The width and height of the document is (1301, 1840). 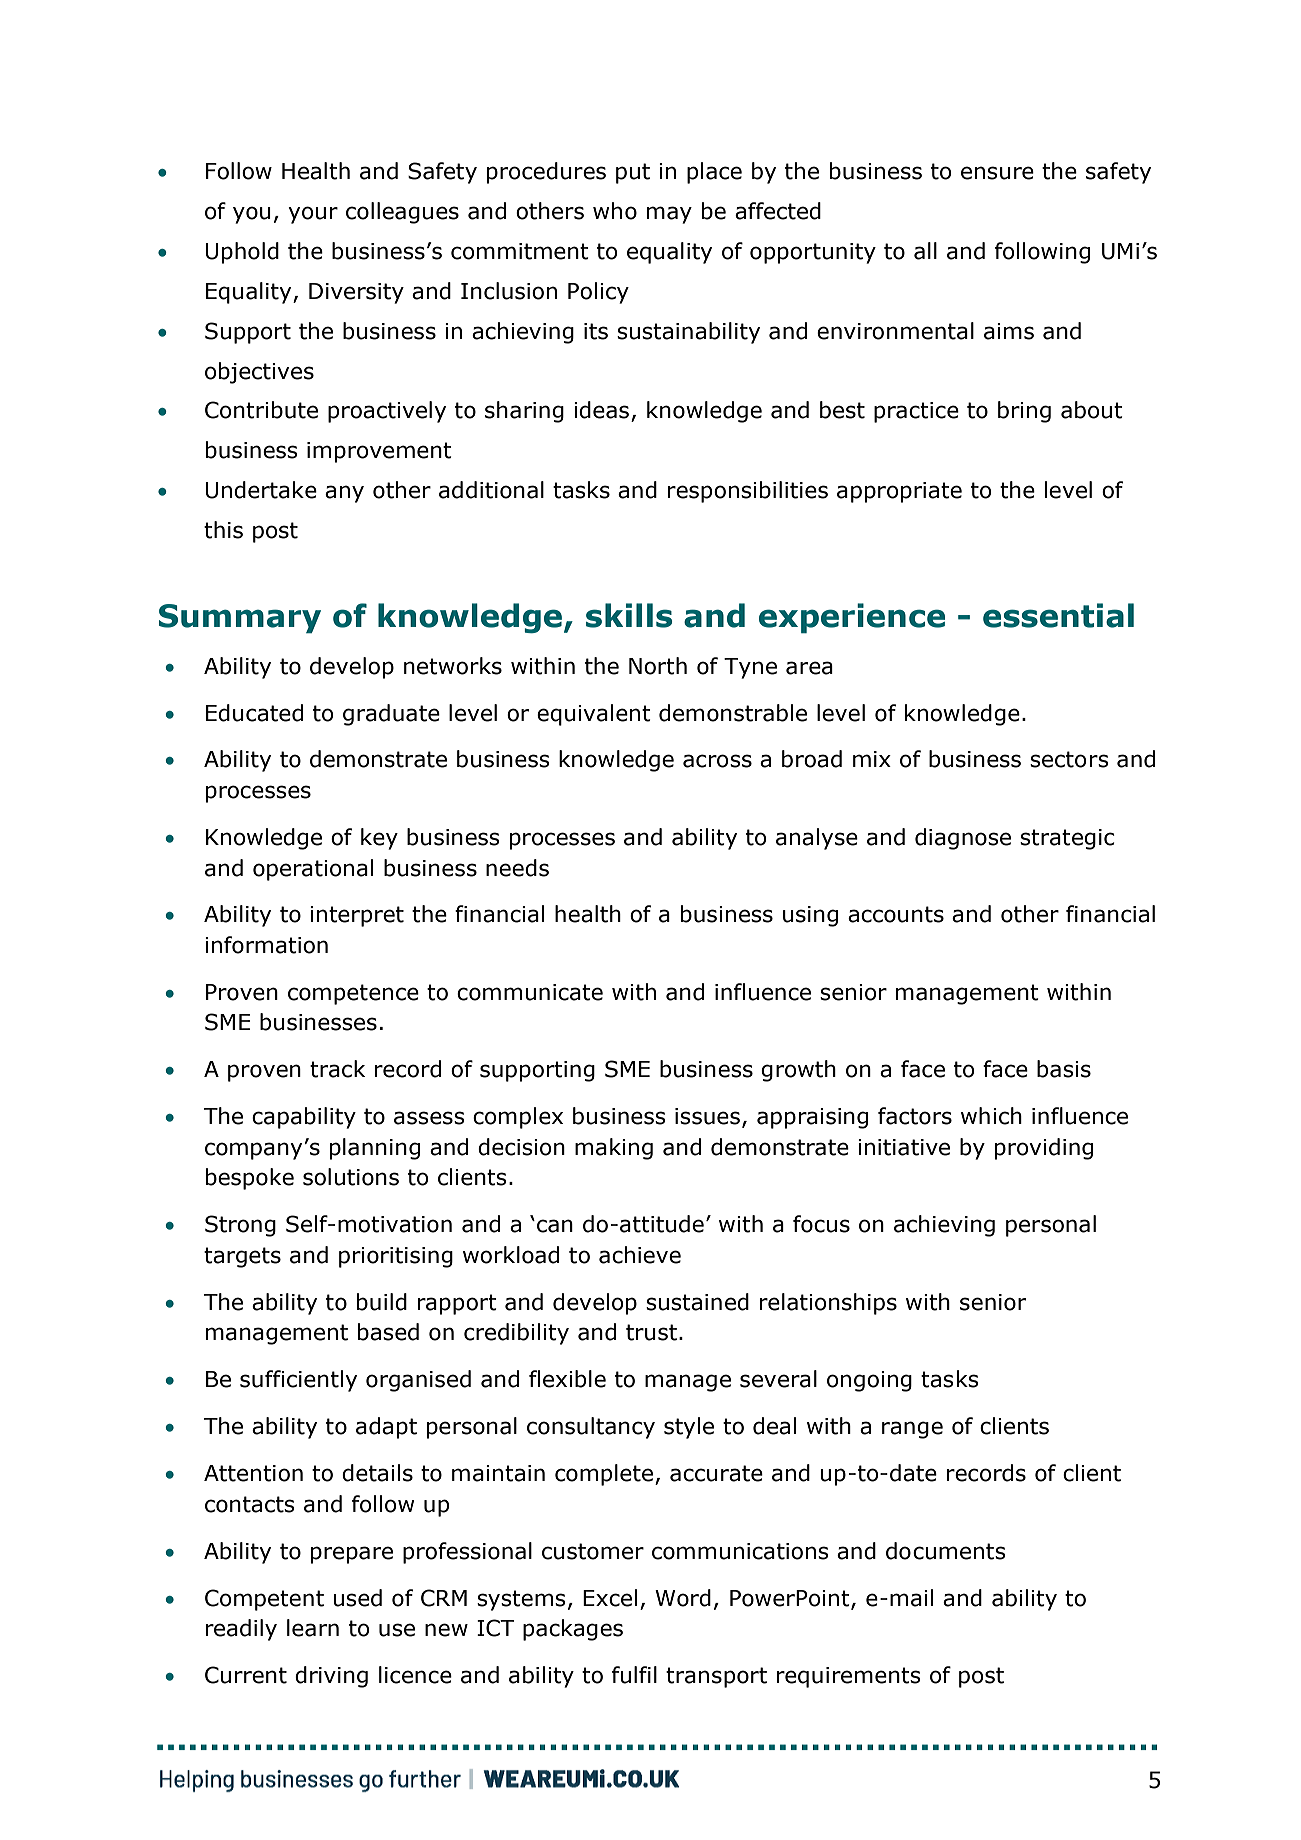 I want to click on ensure, so click(x=997, y=173).
